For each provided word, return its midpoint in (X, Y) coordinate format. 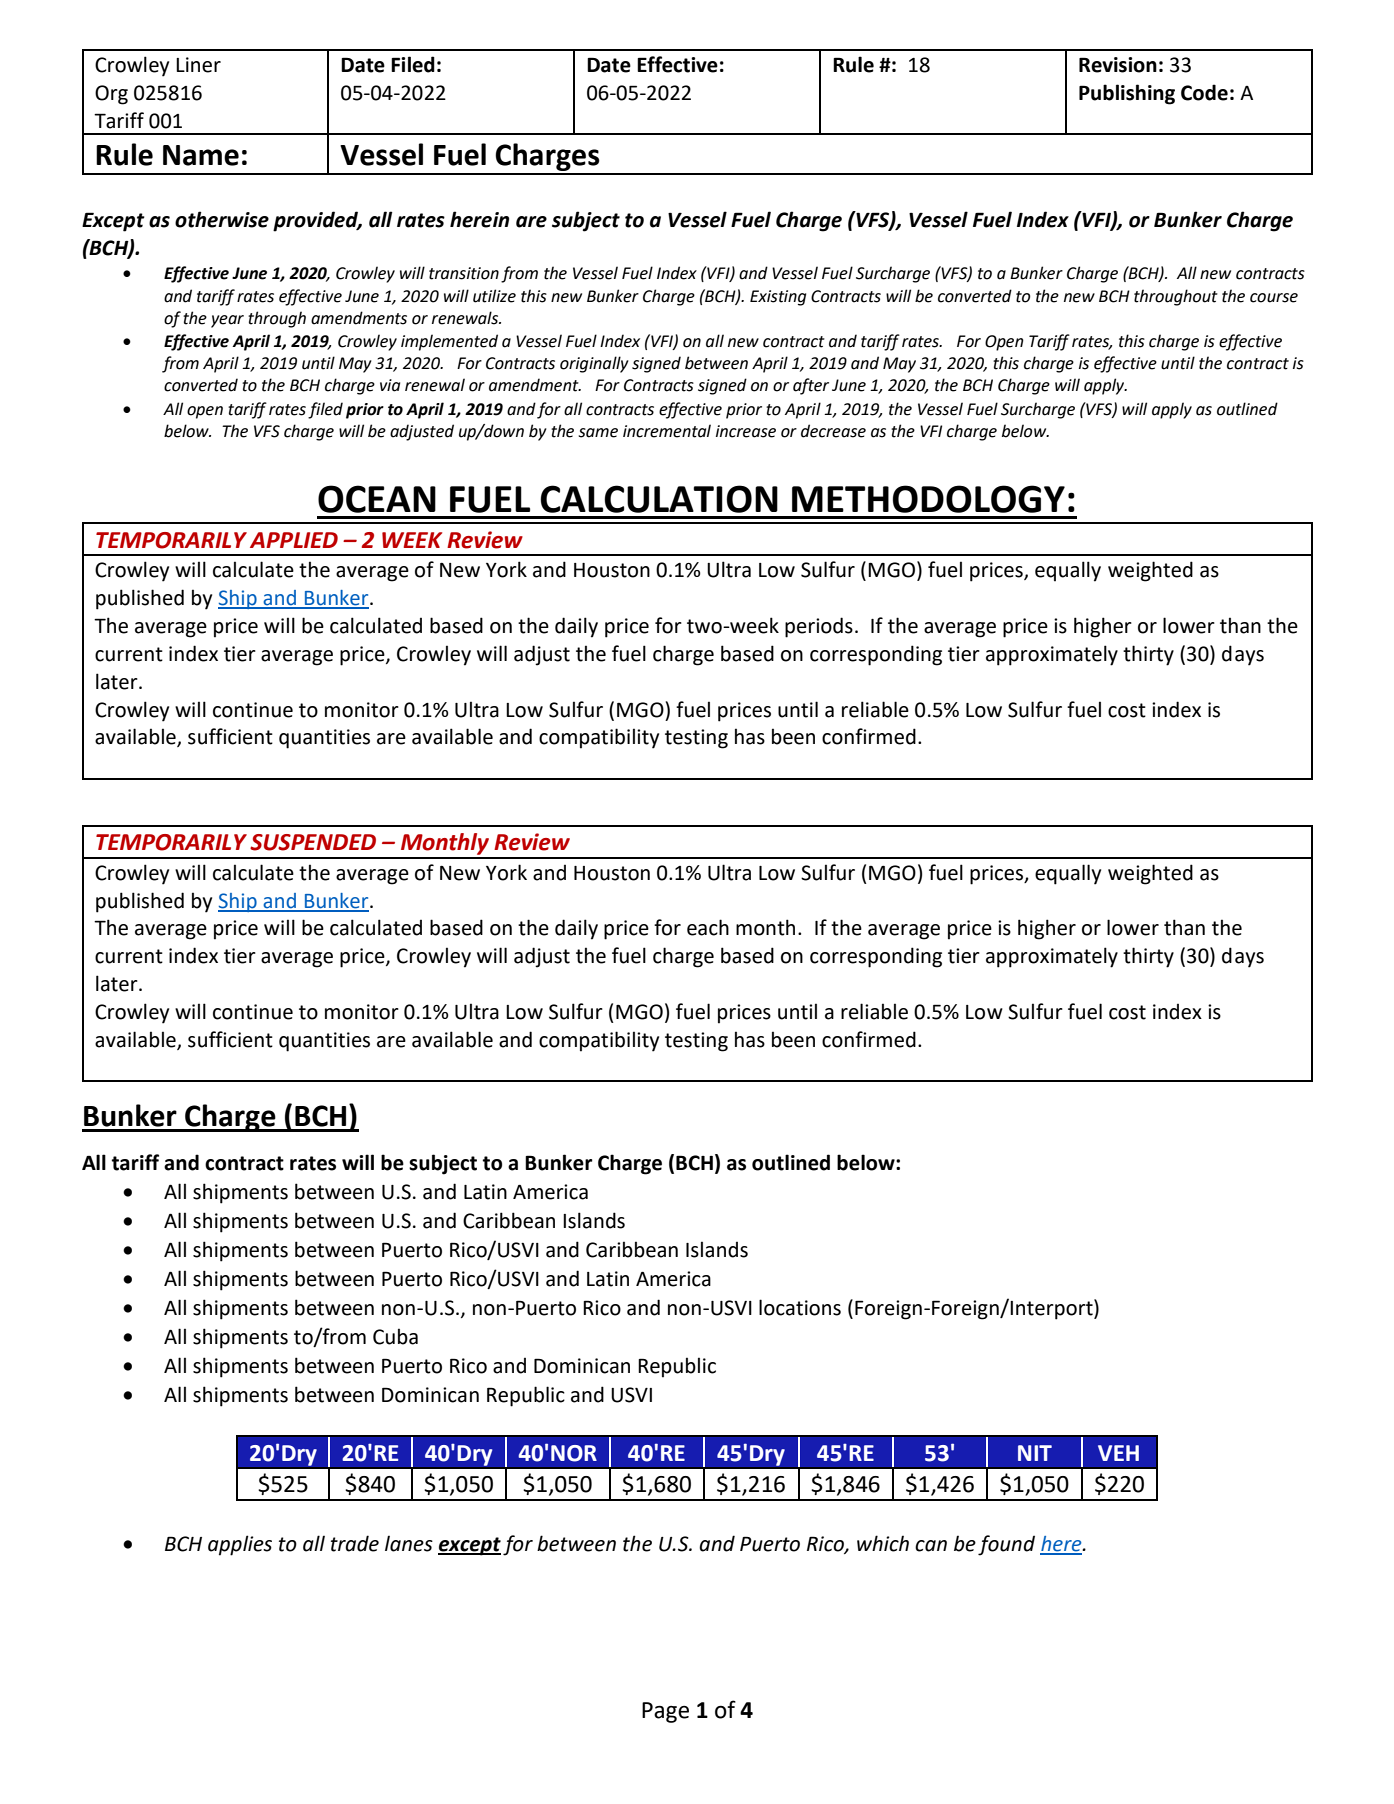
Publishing (1127, 94)
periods (819, 627)
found (1006, 1545)
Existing (778, 298)
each (708, 927)
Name (201, 155)
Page (665, 1712)
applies (240, 1545)
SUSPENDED (313, 842)
